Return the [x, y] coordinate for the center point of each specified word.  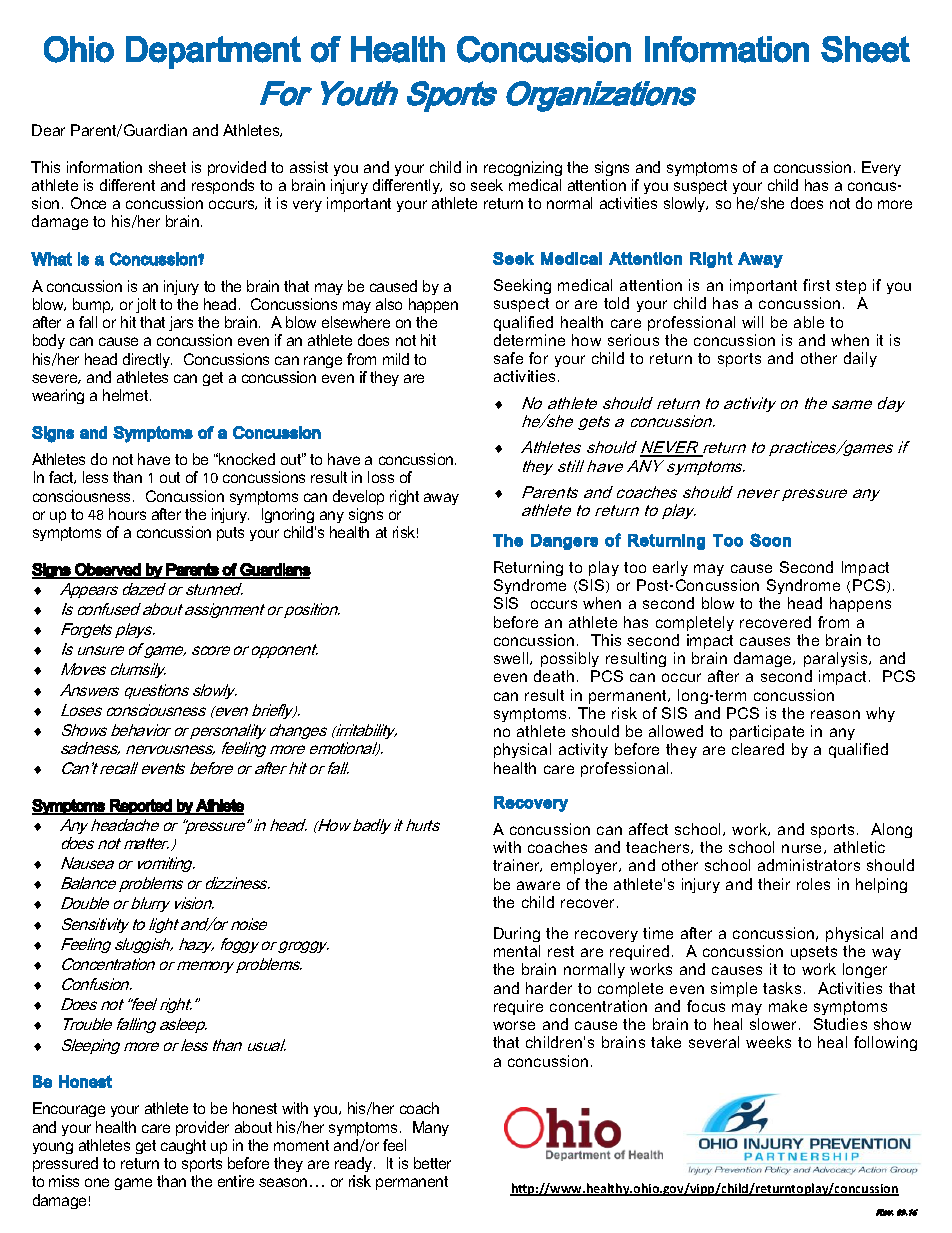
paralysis [837, 659]
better [432, 1163]
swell [512, 658]
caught [183, 1146]
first [816, 285]
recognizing [523, 168]
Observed [108, 570]
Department [213, 52]
